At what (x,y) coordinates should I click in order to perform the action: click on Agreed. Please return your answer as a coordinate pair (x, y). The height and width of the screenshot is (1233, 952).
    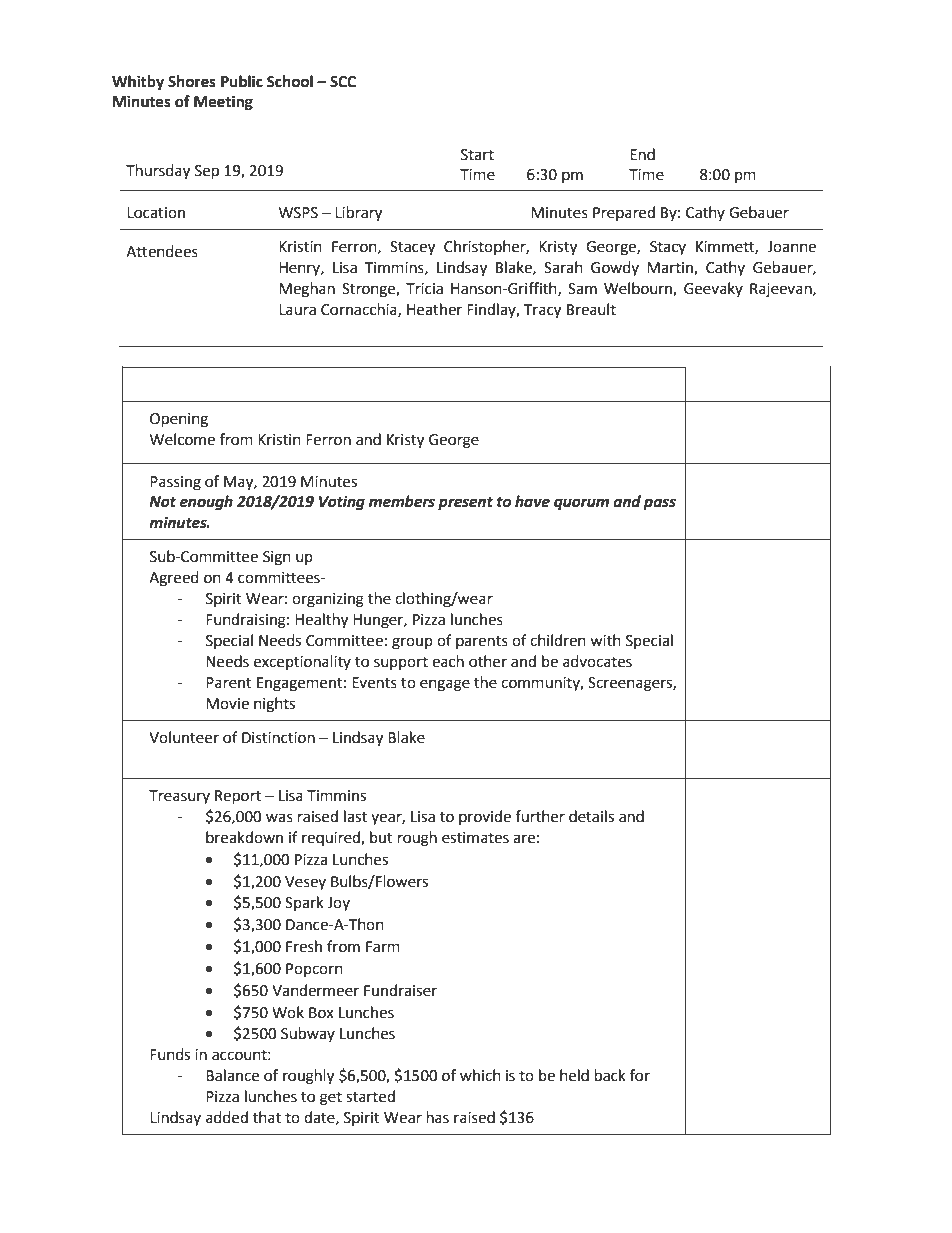
    Looking at the image, I should click on (174, 579).
